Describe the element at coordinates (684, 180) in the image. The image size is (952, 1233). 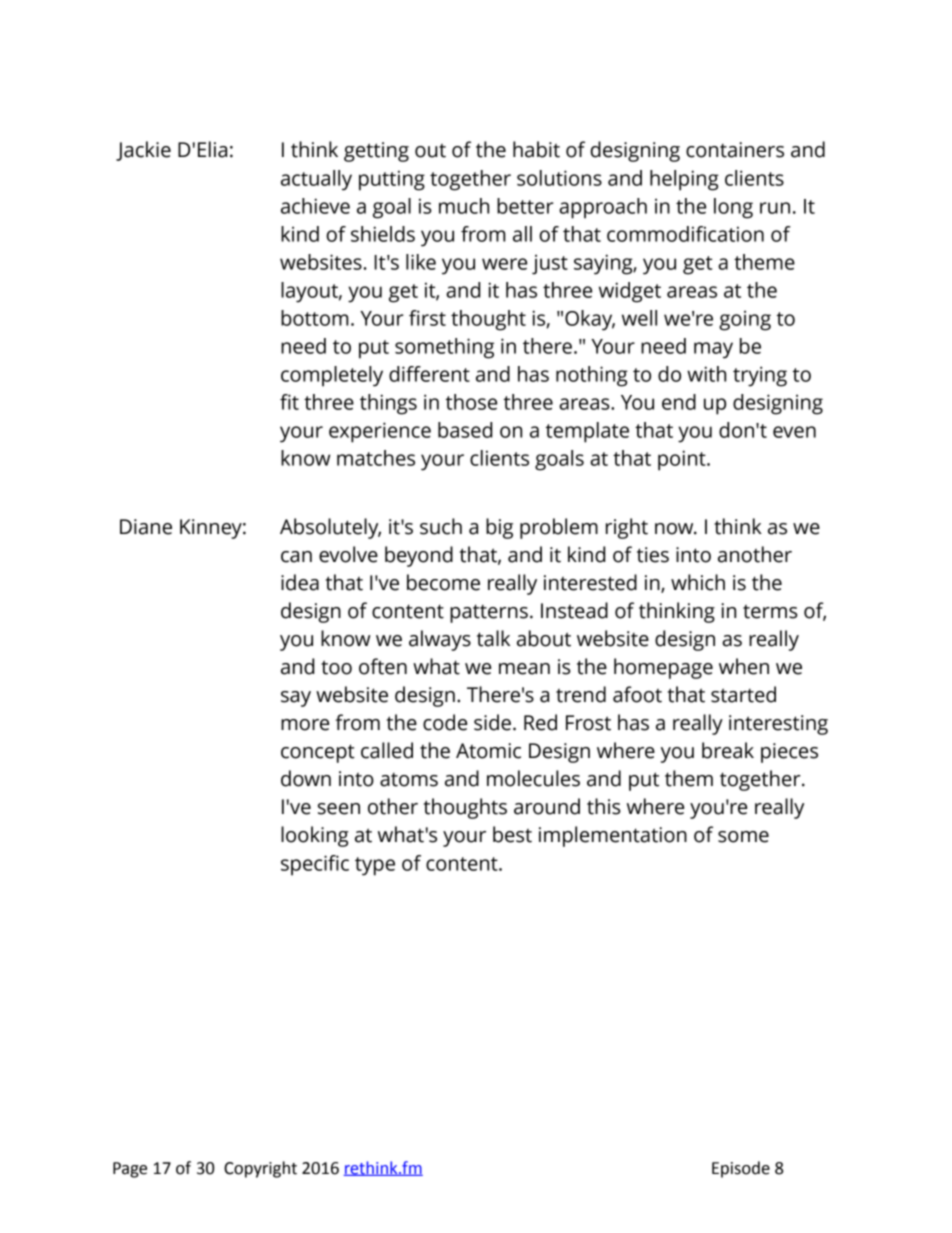
I see `helping` at that location.
